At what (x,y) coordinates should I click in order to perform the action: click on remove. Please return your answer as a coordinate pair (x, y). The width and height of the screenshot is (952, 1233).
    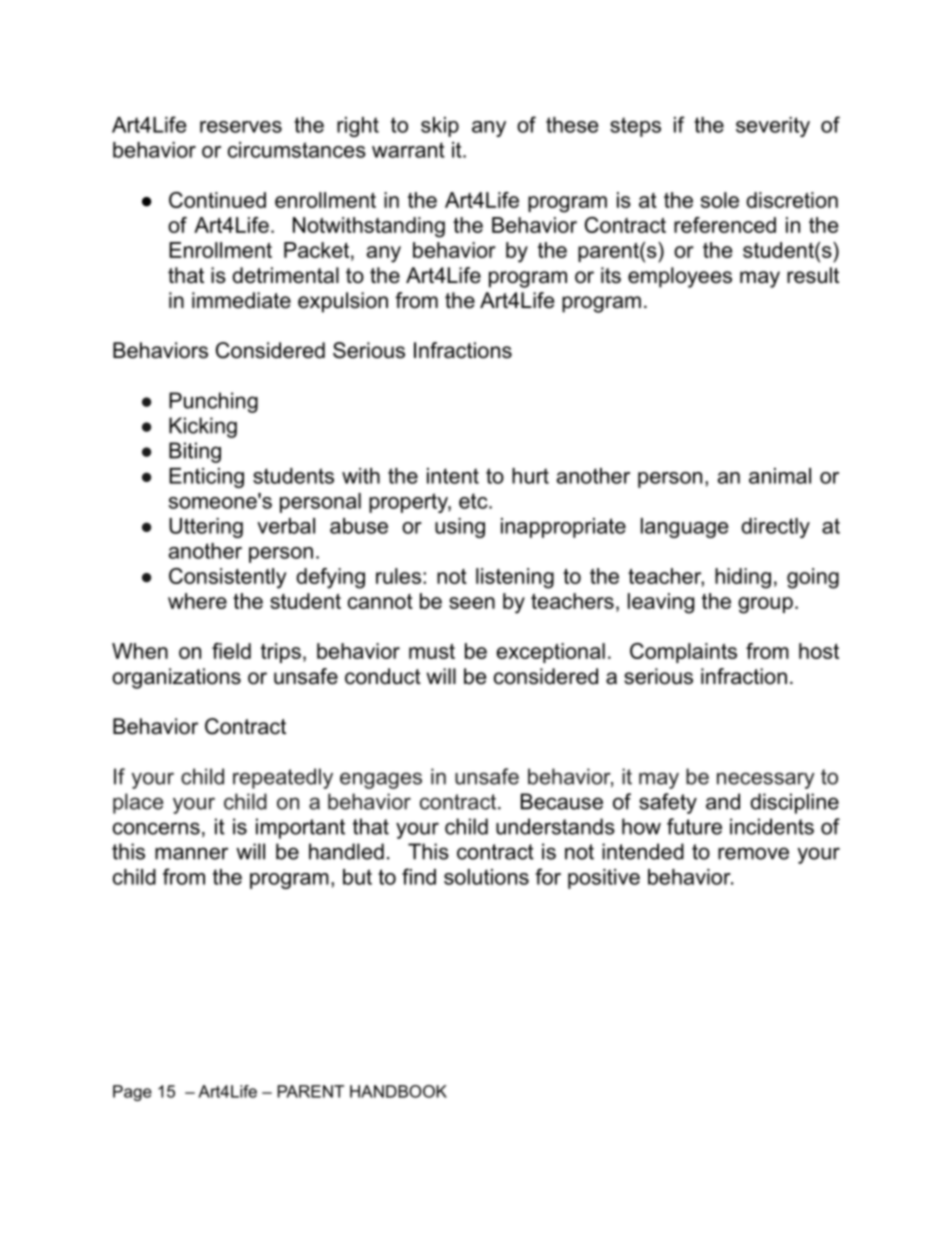
    Looking at the image, I should click on (753, 853).
